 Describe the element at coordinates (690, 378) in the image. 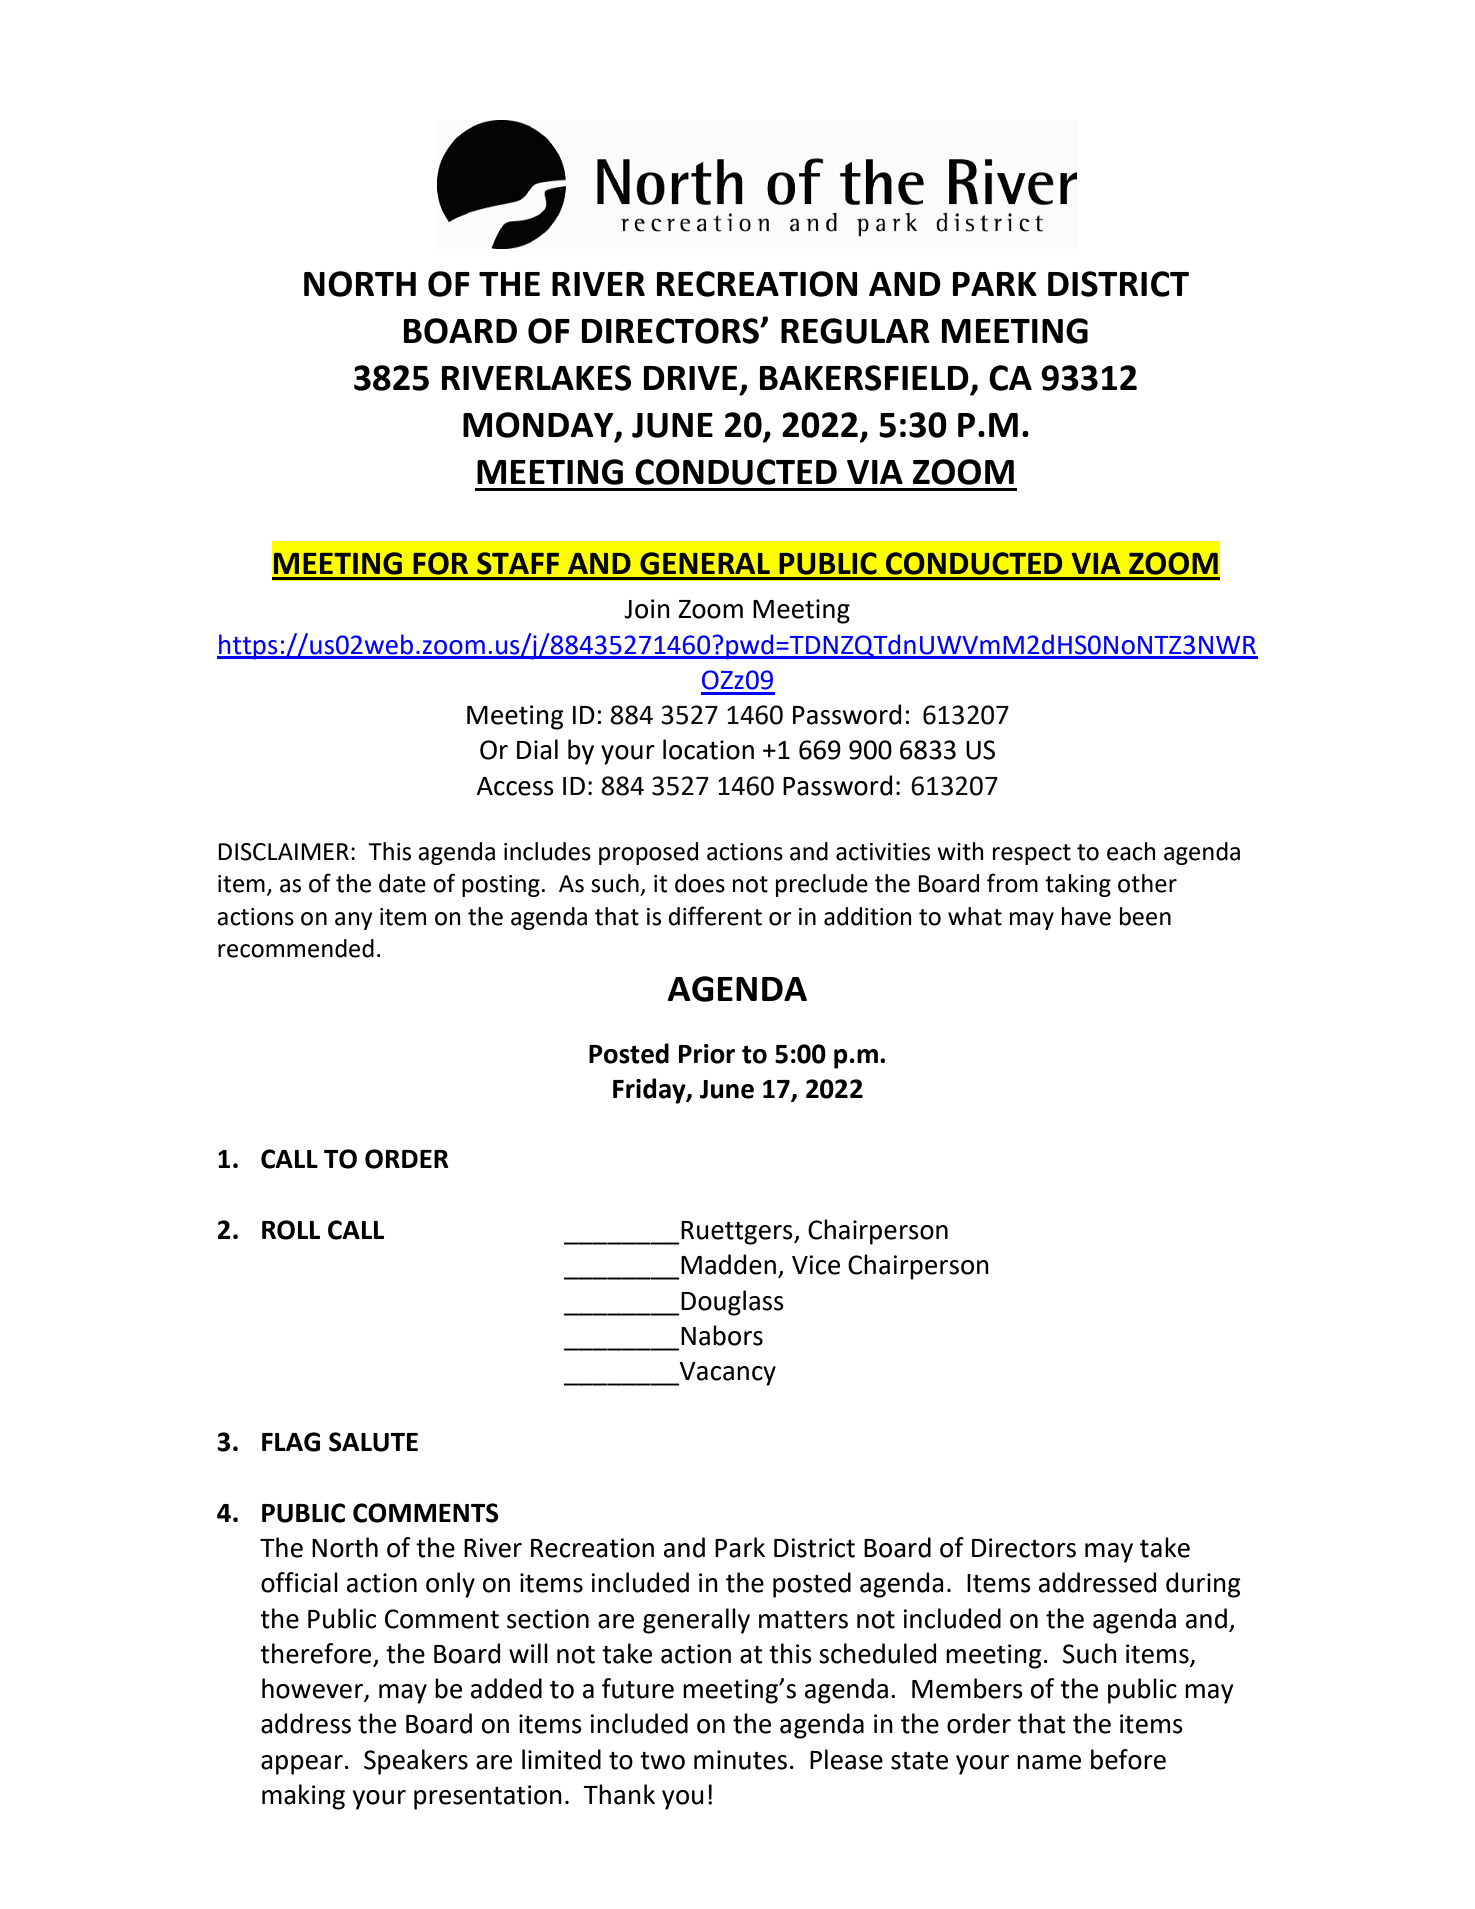

I see `DRIVE` at that location.
